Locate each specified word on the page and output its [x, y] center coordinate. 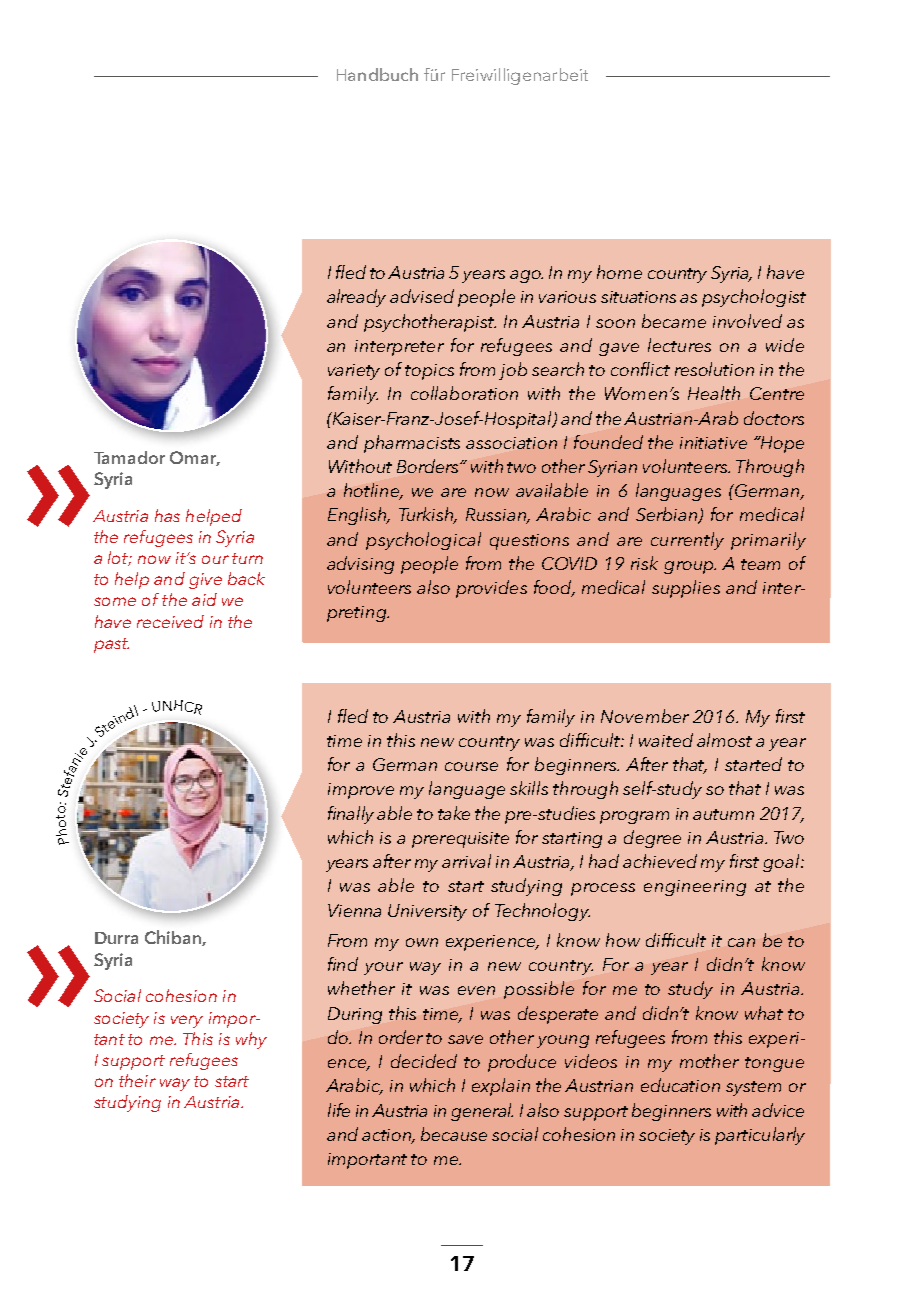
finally [351, 815]
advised [422, 296]
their [137, 1080]
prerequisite [460, 840]
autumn [723, 814]
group [690, 567]
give [205, 581]
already [356, 298]
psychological [423, 541]
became [674, 321]
